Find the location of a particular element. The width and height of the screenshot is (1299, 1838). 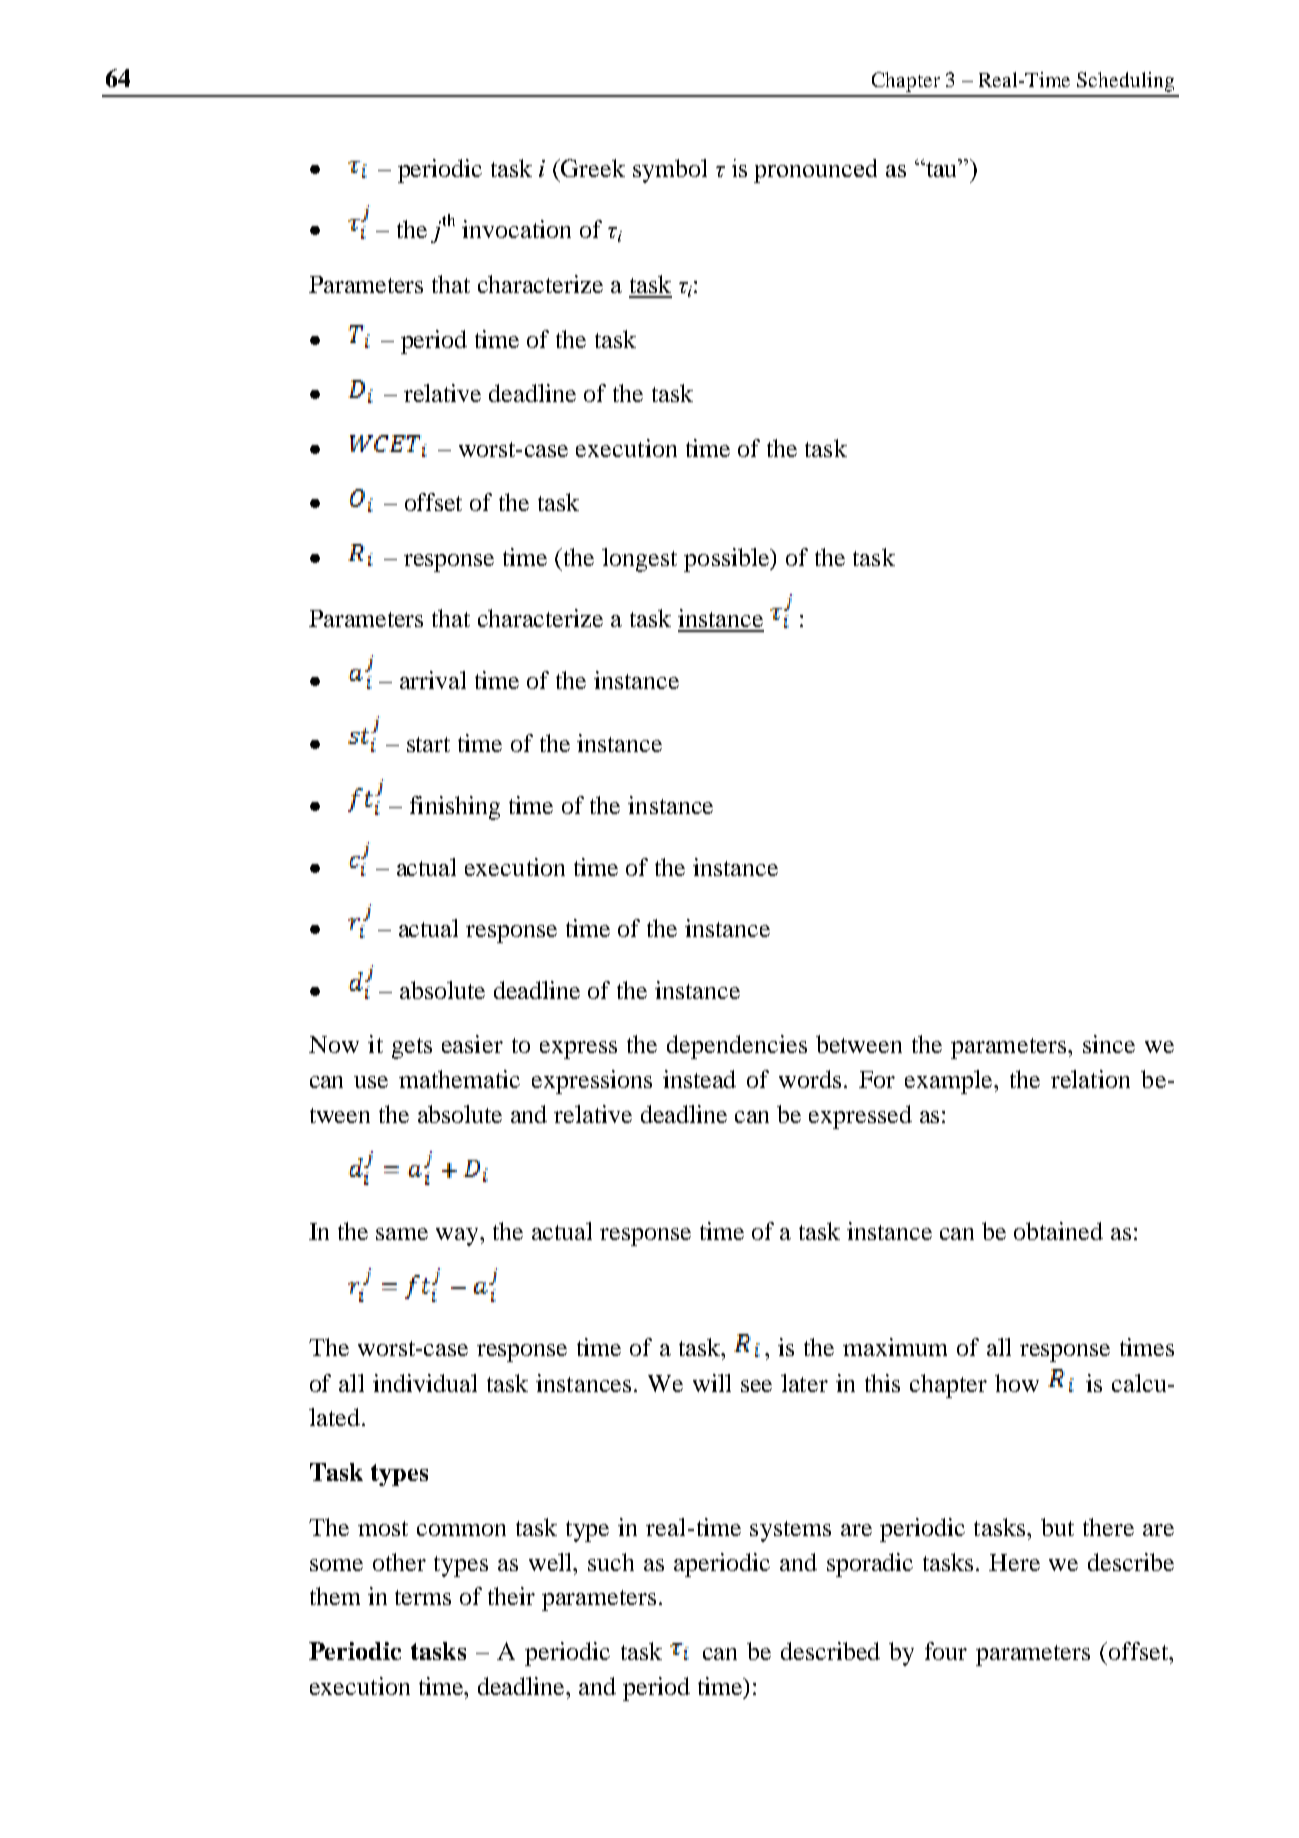

invocation is located at coordinates (516, 229).
